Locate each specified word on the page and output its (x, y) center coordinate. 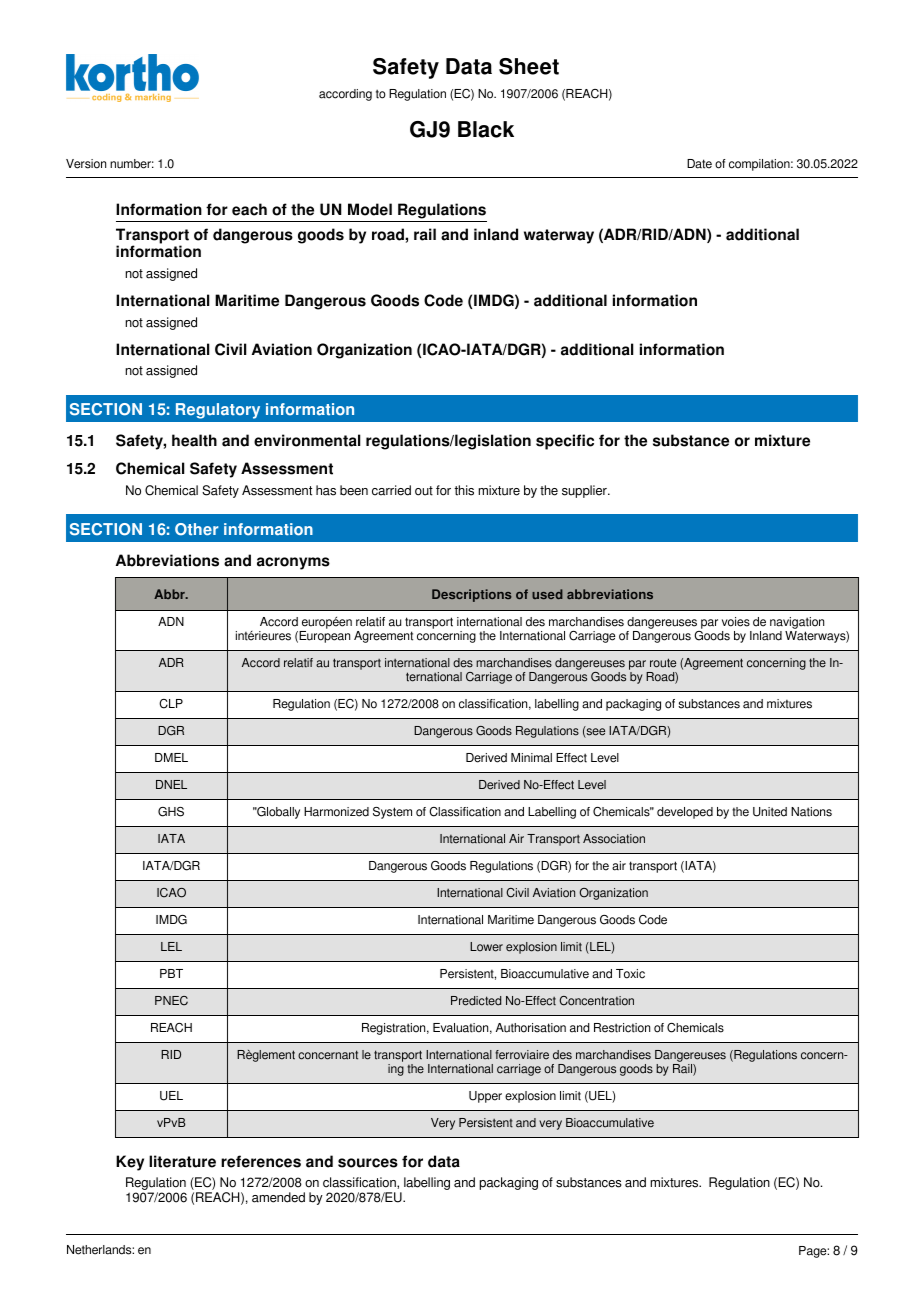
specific (565, 442)
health (194, 440)
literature (182, 1161)
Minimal (531, 758)
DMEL (171, 757)
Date (699, 164)
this (464, 490)
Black (486, 129)
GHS (171, 812)
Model (370, 209)
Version (86, 164)
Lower (486, 947)
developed (685, 813)
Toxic (630, 974)
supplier (585, 491)
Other (196, 529)
